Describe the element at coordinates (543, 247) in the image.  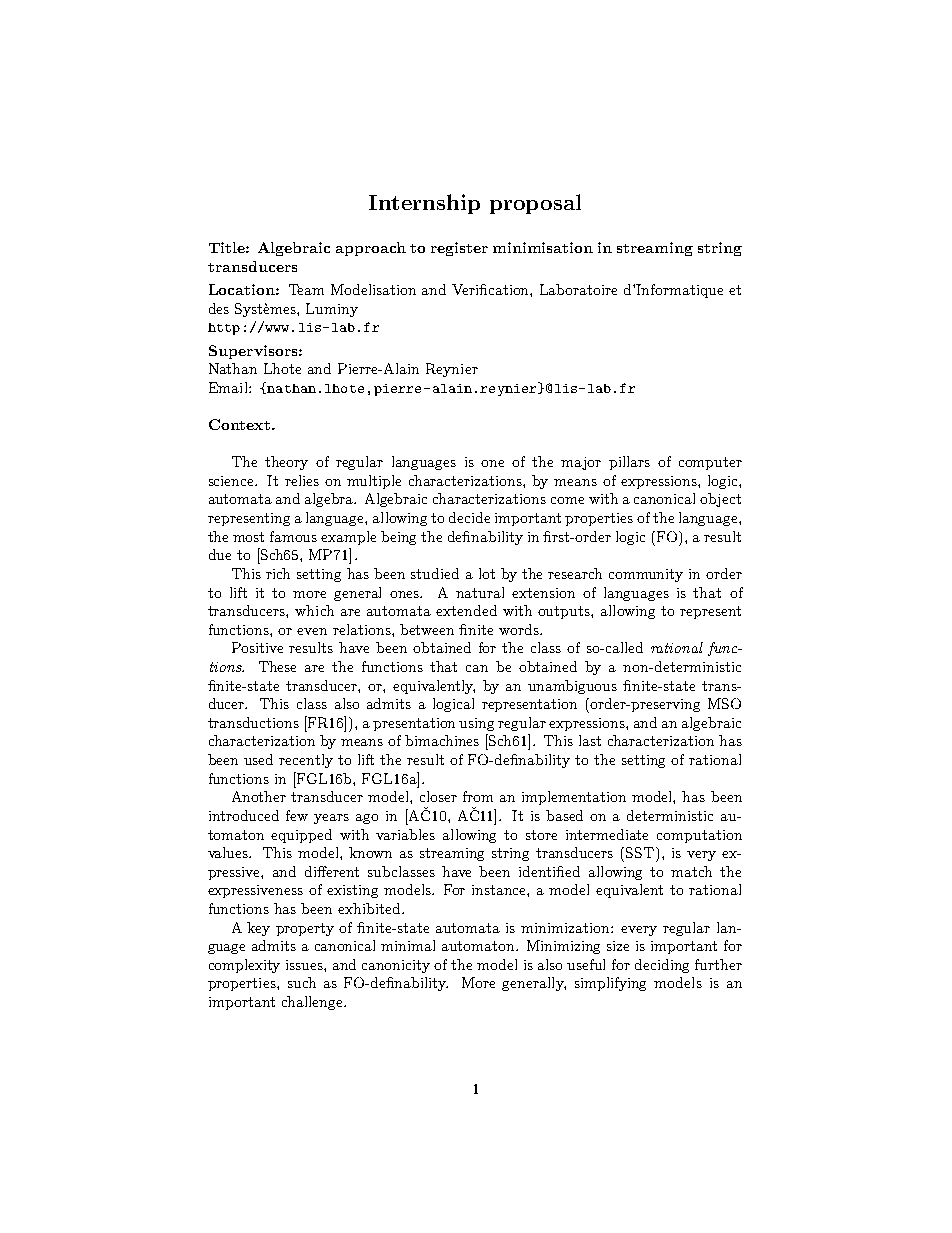
I see `minimisation` at that location.
